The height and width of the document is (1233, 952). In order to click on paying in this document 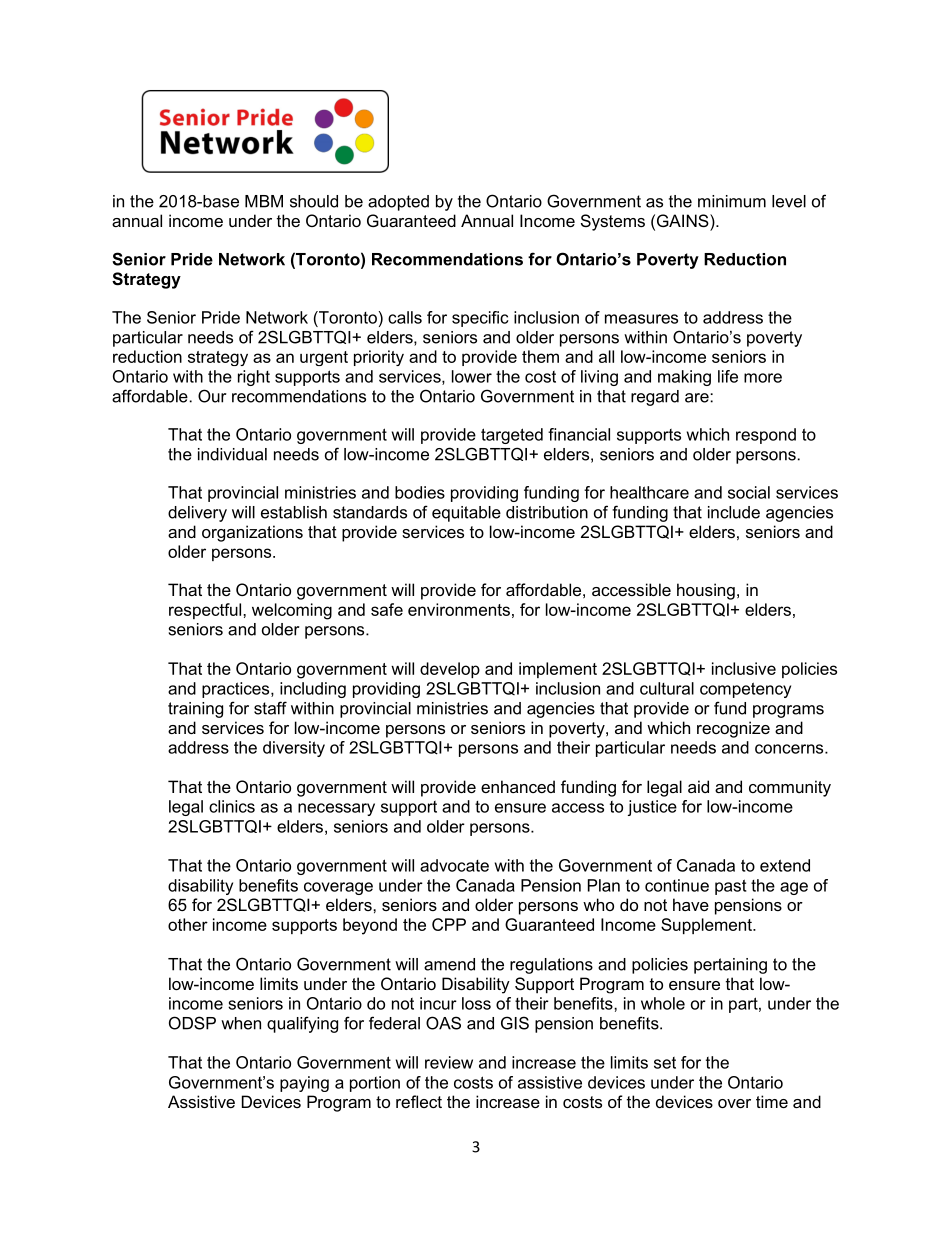, I will do `click(304, 1084)`.
